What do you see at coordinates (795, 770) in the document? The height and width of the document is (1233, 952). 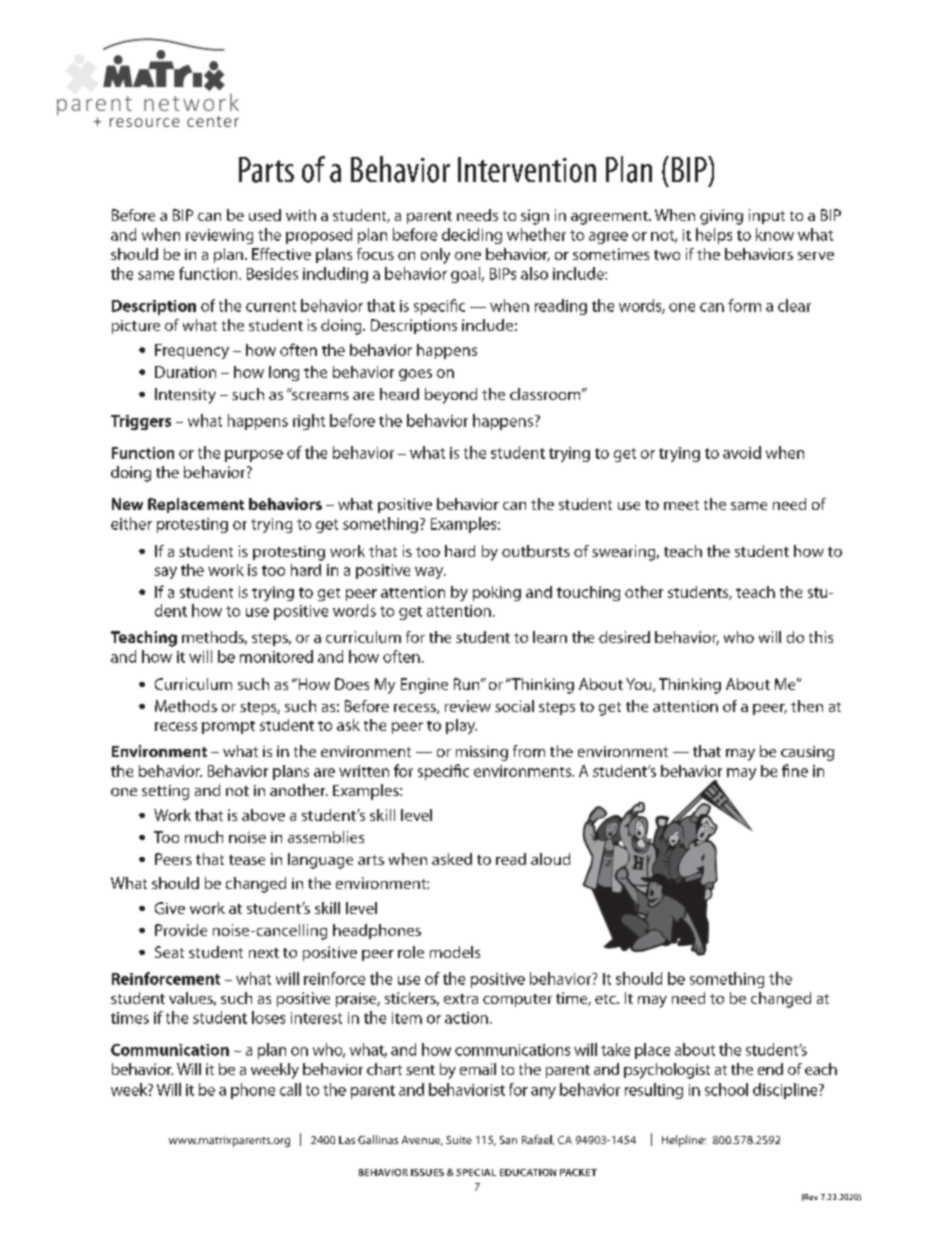 I see `fine` at bounding box center [795, 770].
